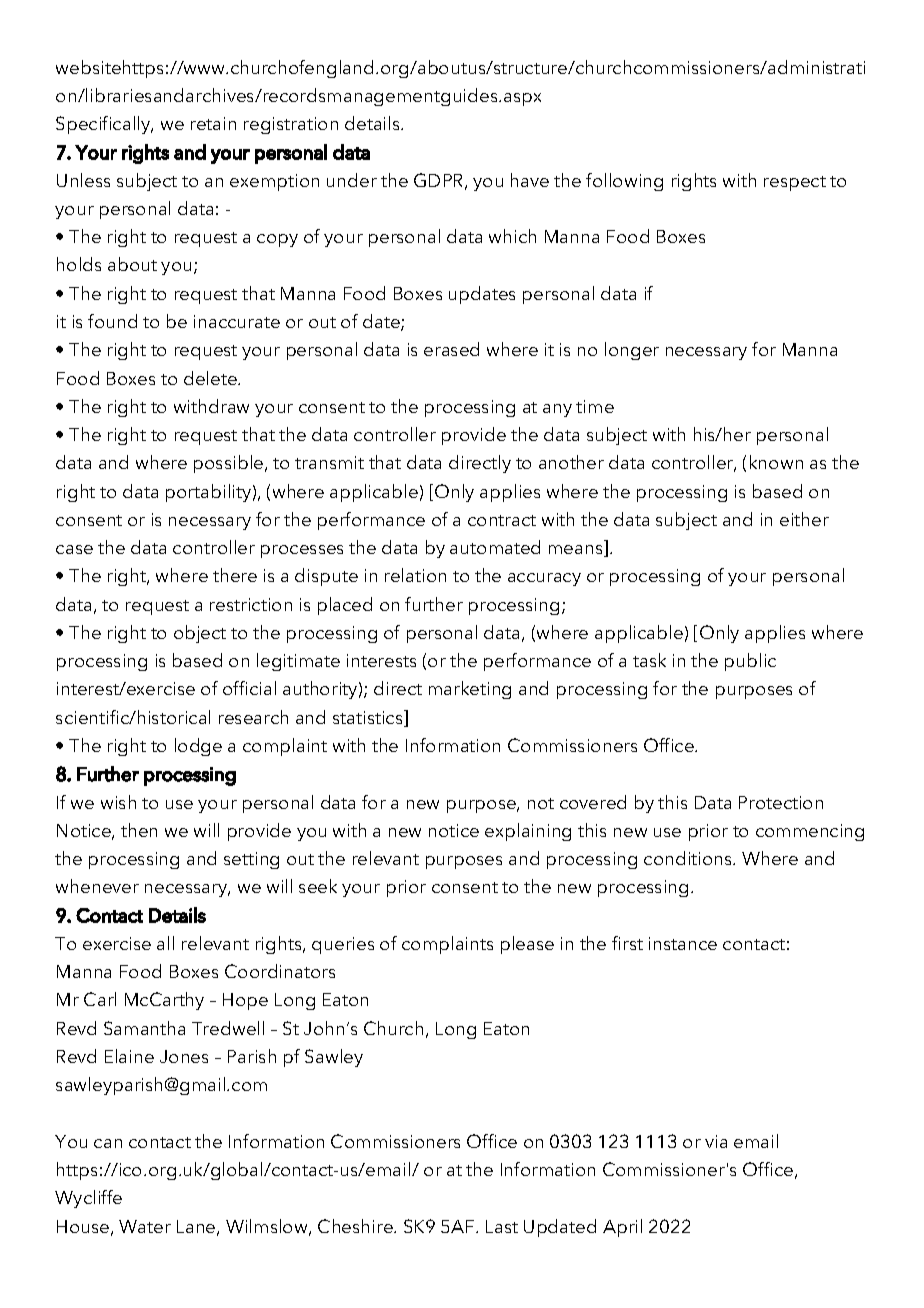 Image resolution: width=924 pixels, height=1308 pixels. What do you see at coordinates (776, 462) in the document?
I see `known` at bounding box center [776, 462].
